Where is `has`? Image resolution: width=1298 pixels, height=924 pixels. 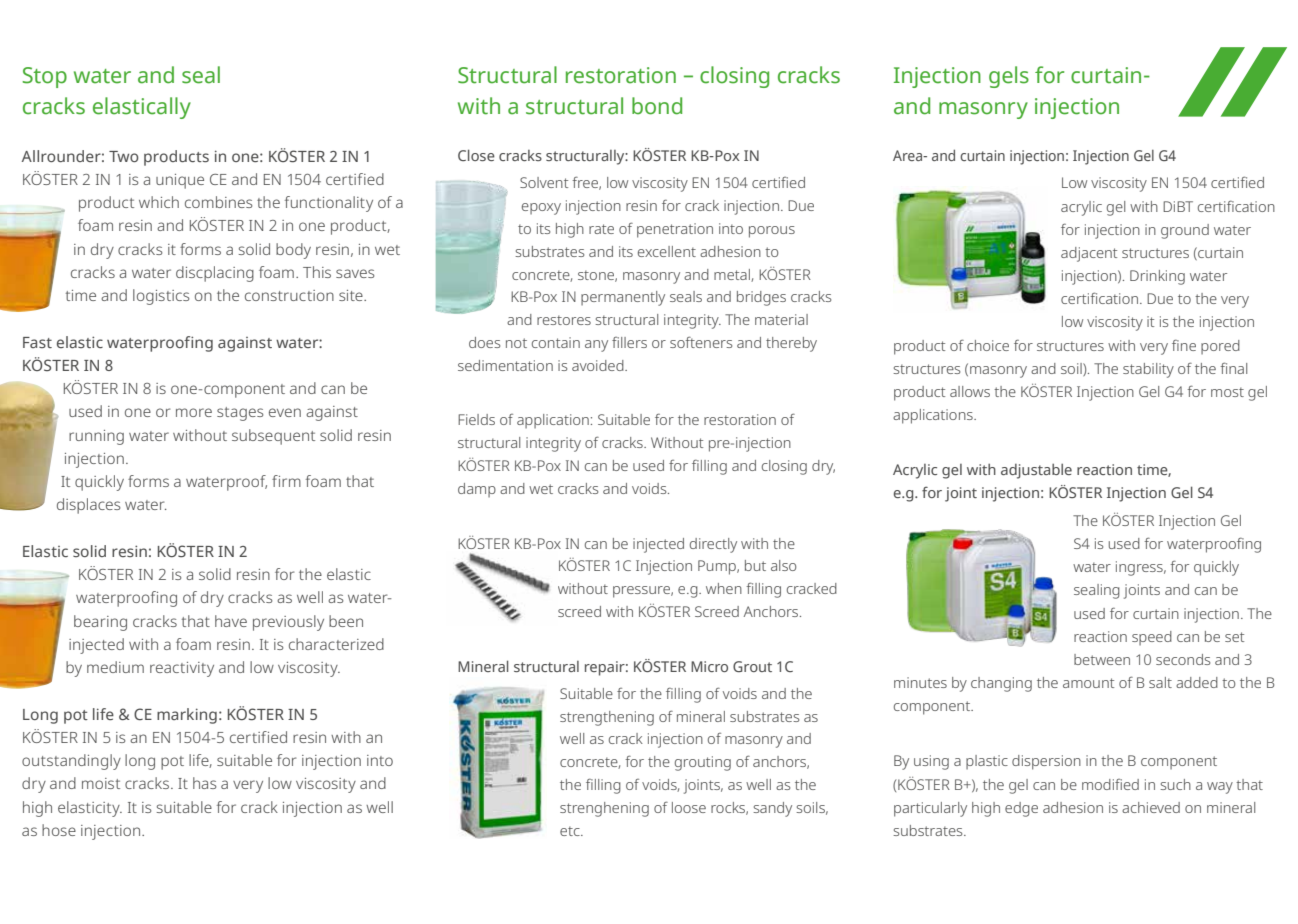
has is located at coordinates (204, 783).
